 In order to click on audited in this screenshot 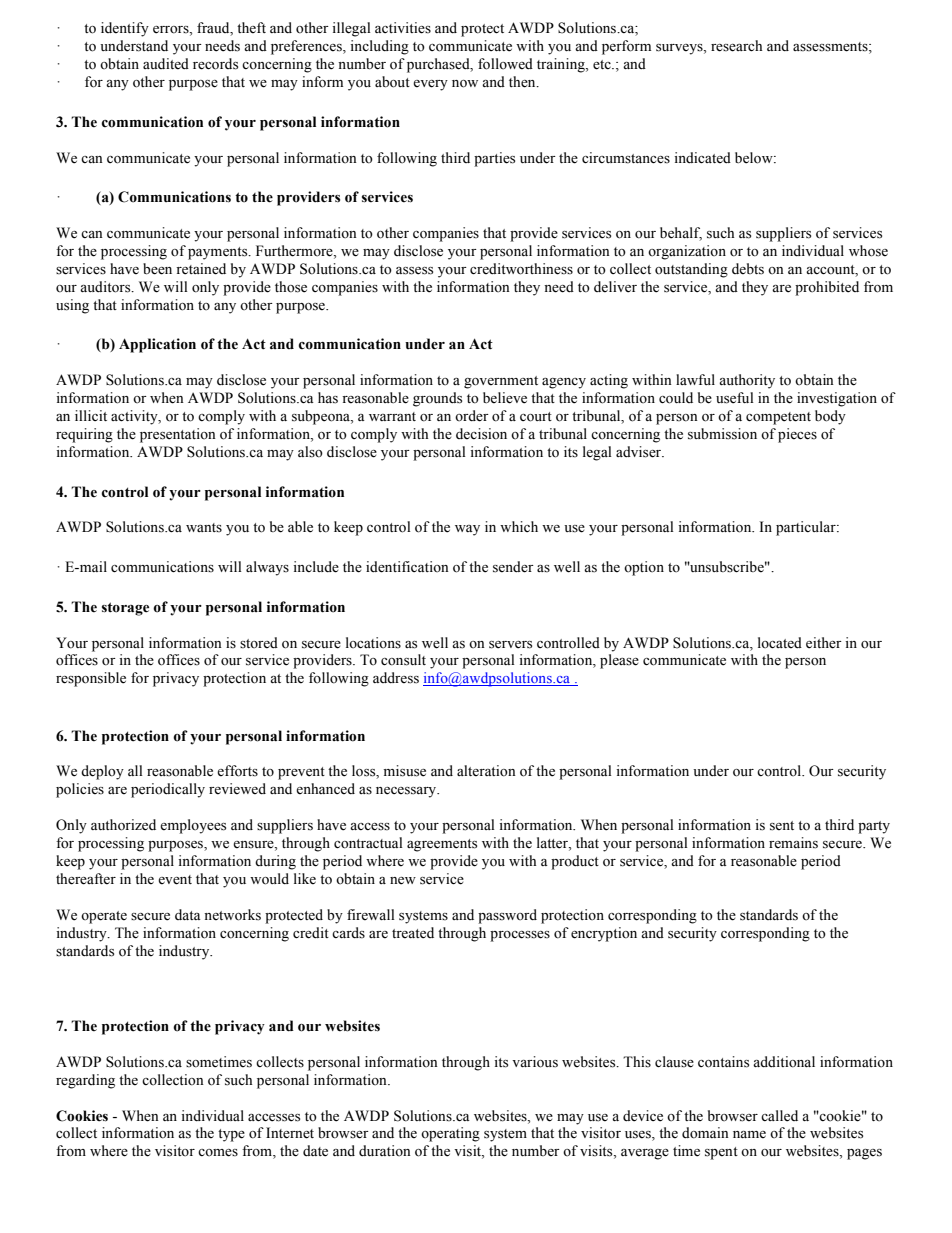, I will do `click(166, 64)`.
